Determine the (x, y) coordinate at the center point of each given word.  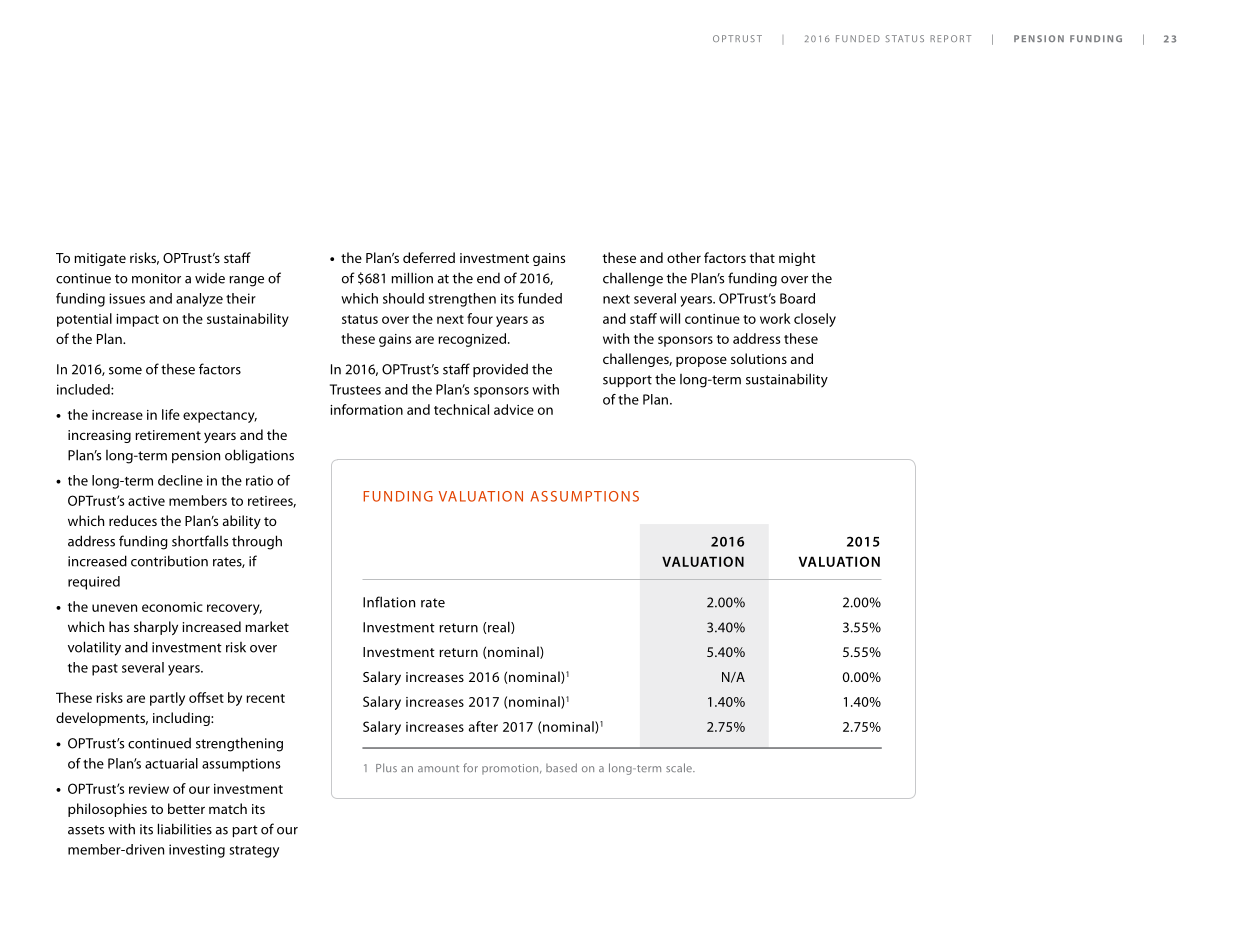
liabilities (185, 829)
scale (680, 767)
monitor (156, 278)
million (412, 278)
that (762, 257)
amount (438, 768)
